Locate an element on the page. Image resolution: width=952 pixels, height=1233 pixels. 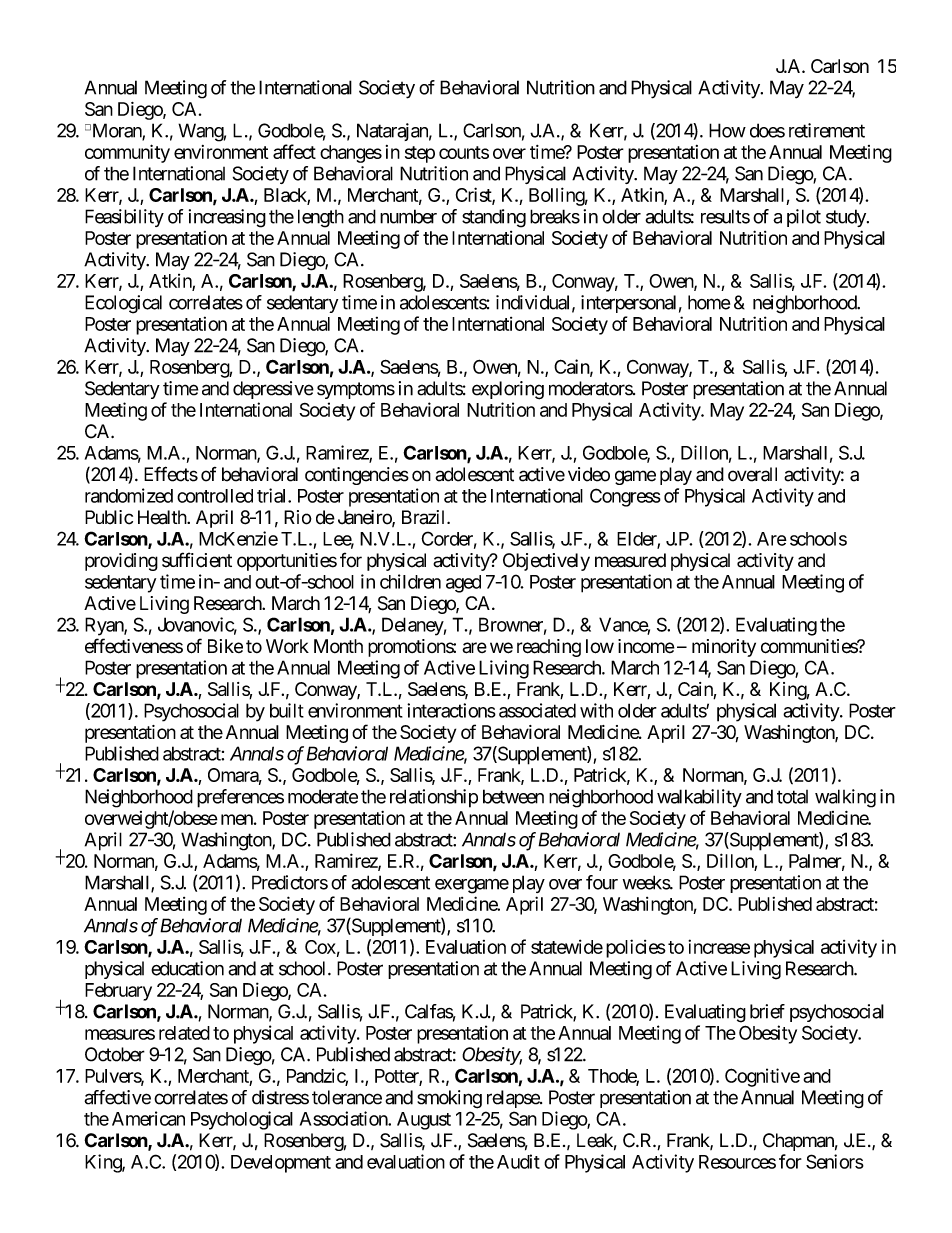
Bike is located at coordinates (225, 646).
